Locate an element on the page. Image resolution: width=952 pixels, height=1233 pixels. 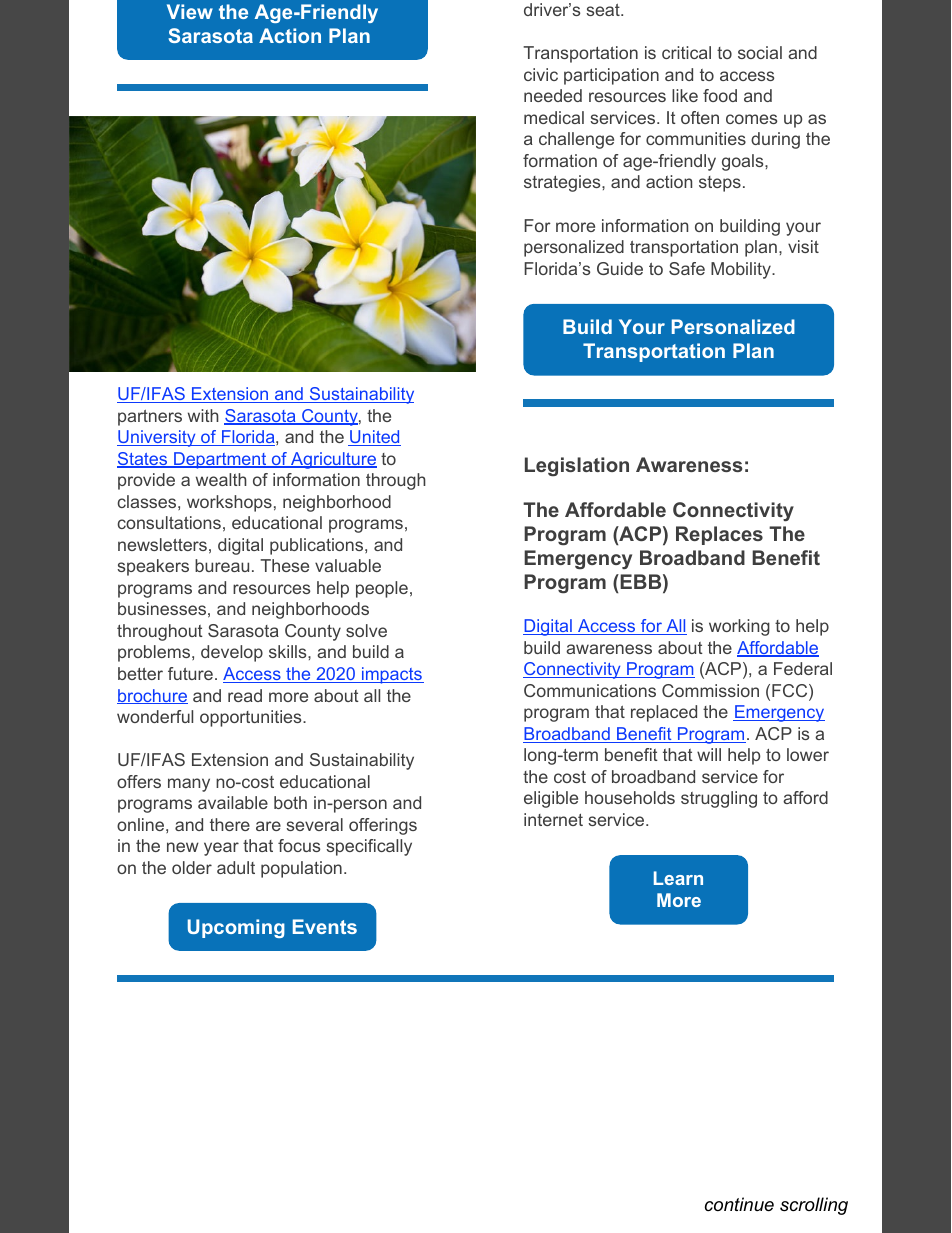
bureau is located at coordinates (222, 565).
